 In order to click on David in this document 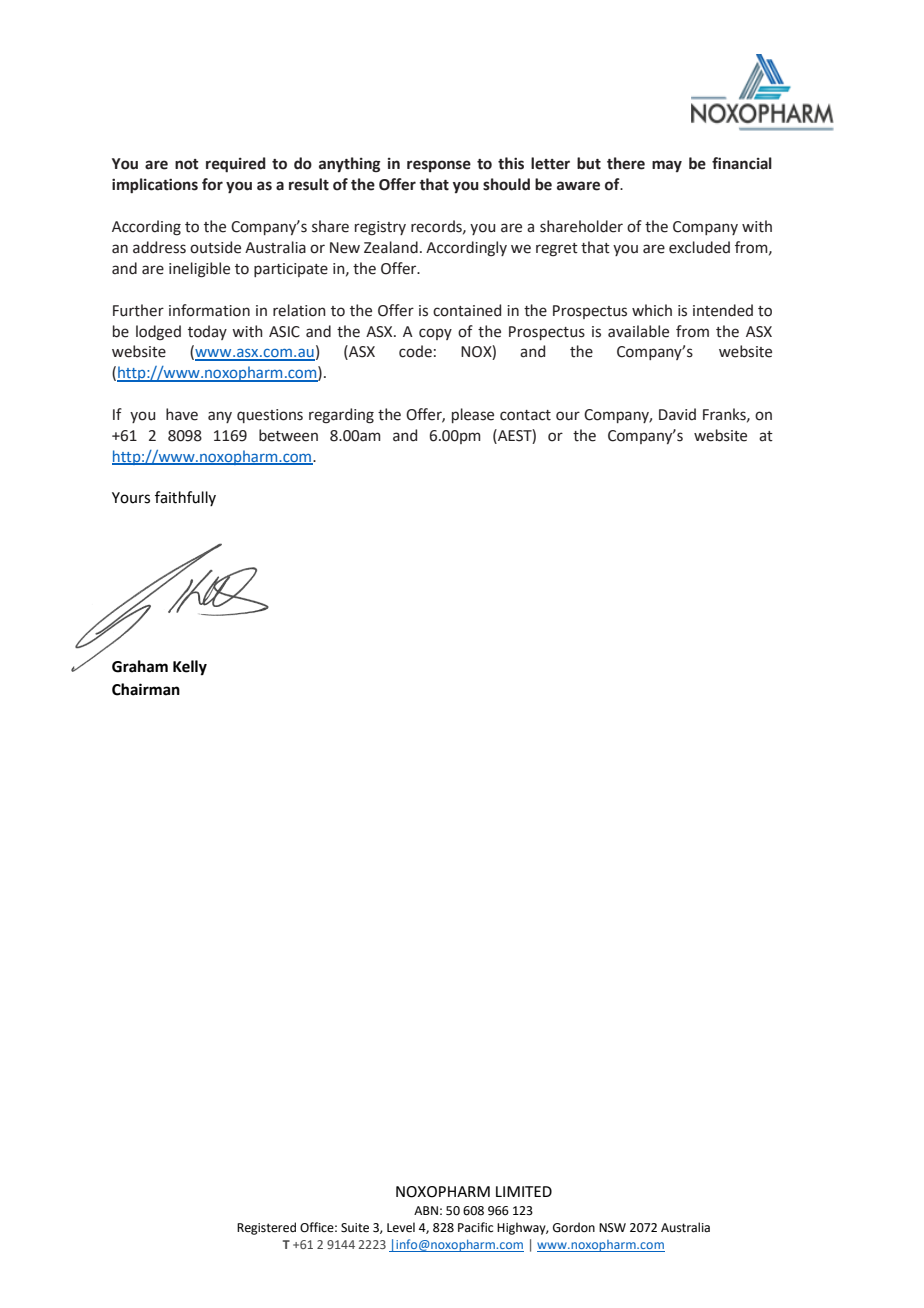, I will do `click(677, 414)`.
